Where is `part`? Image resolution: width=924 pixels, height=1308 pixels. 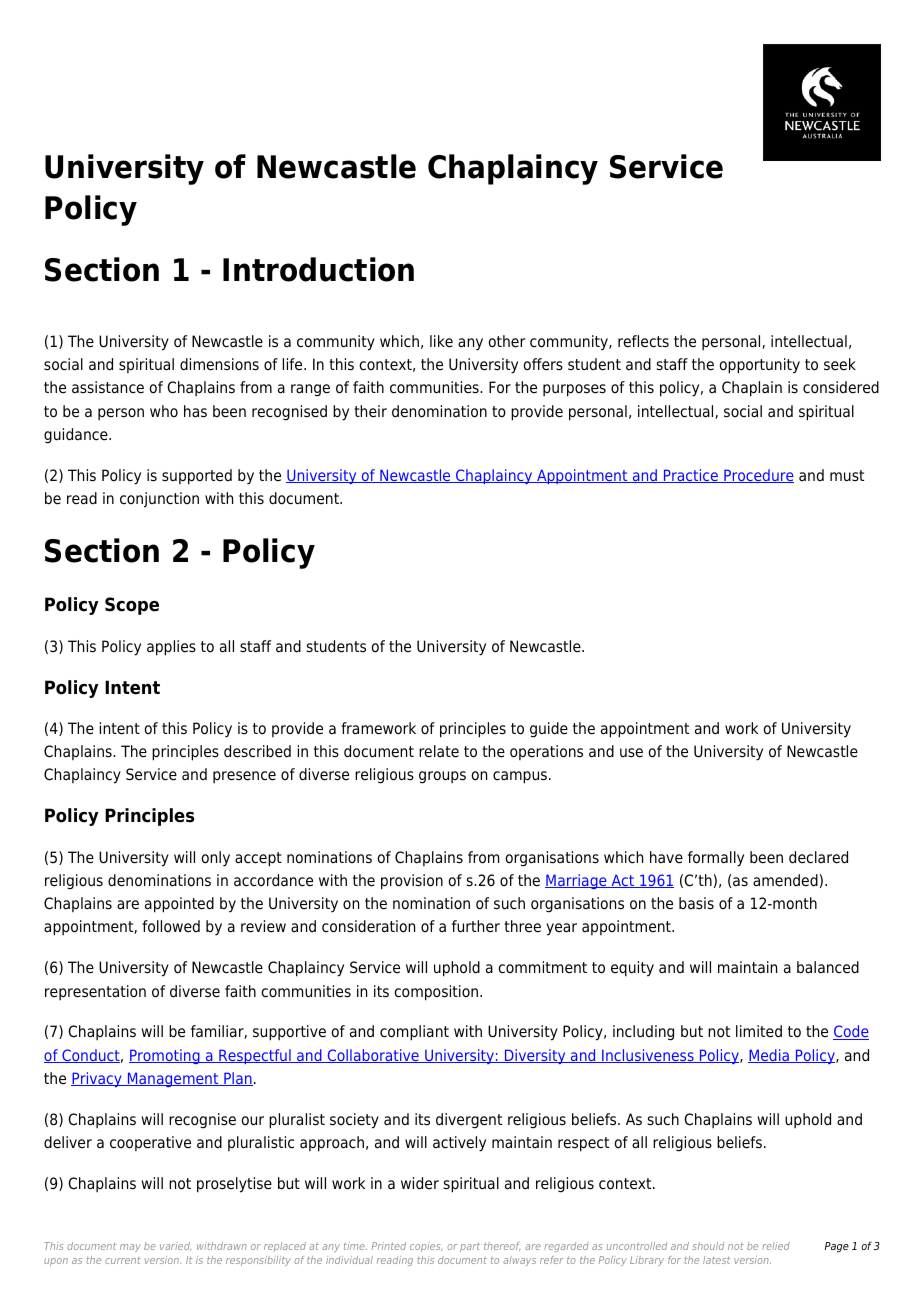
part is located at coordinates (470, 1247).
